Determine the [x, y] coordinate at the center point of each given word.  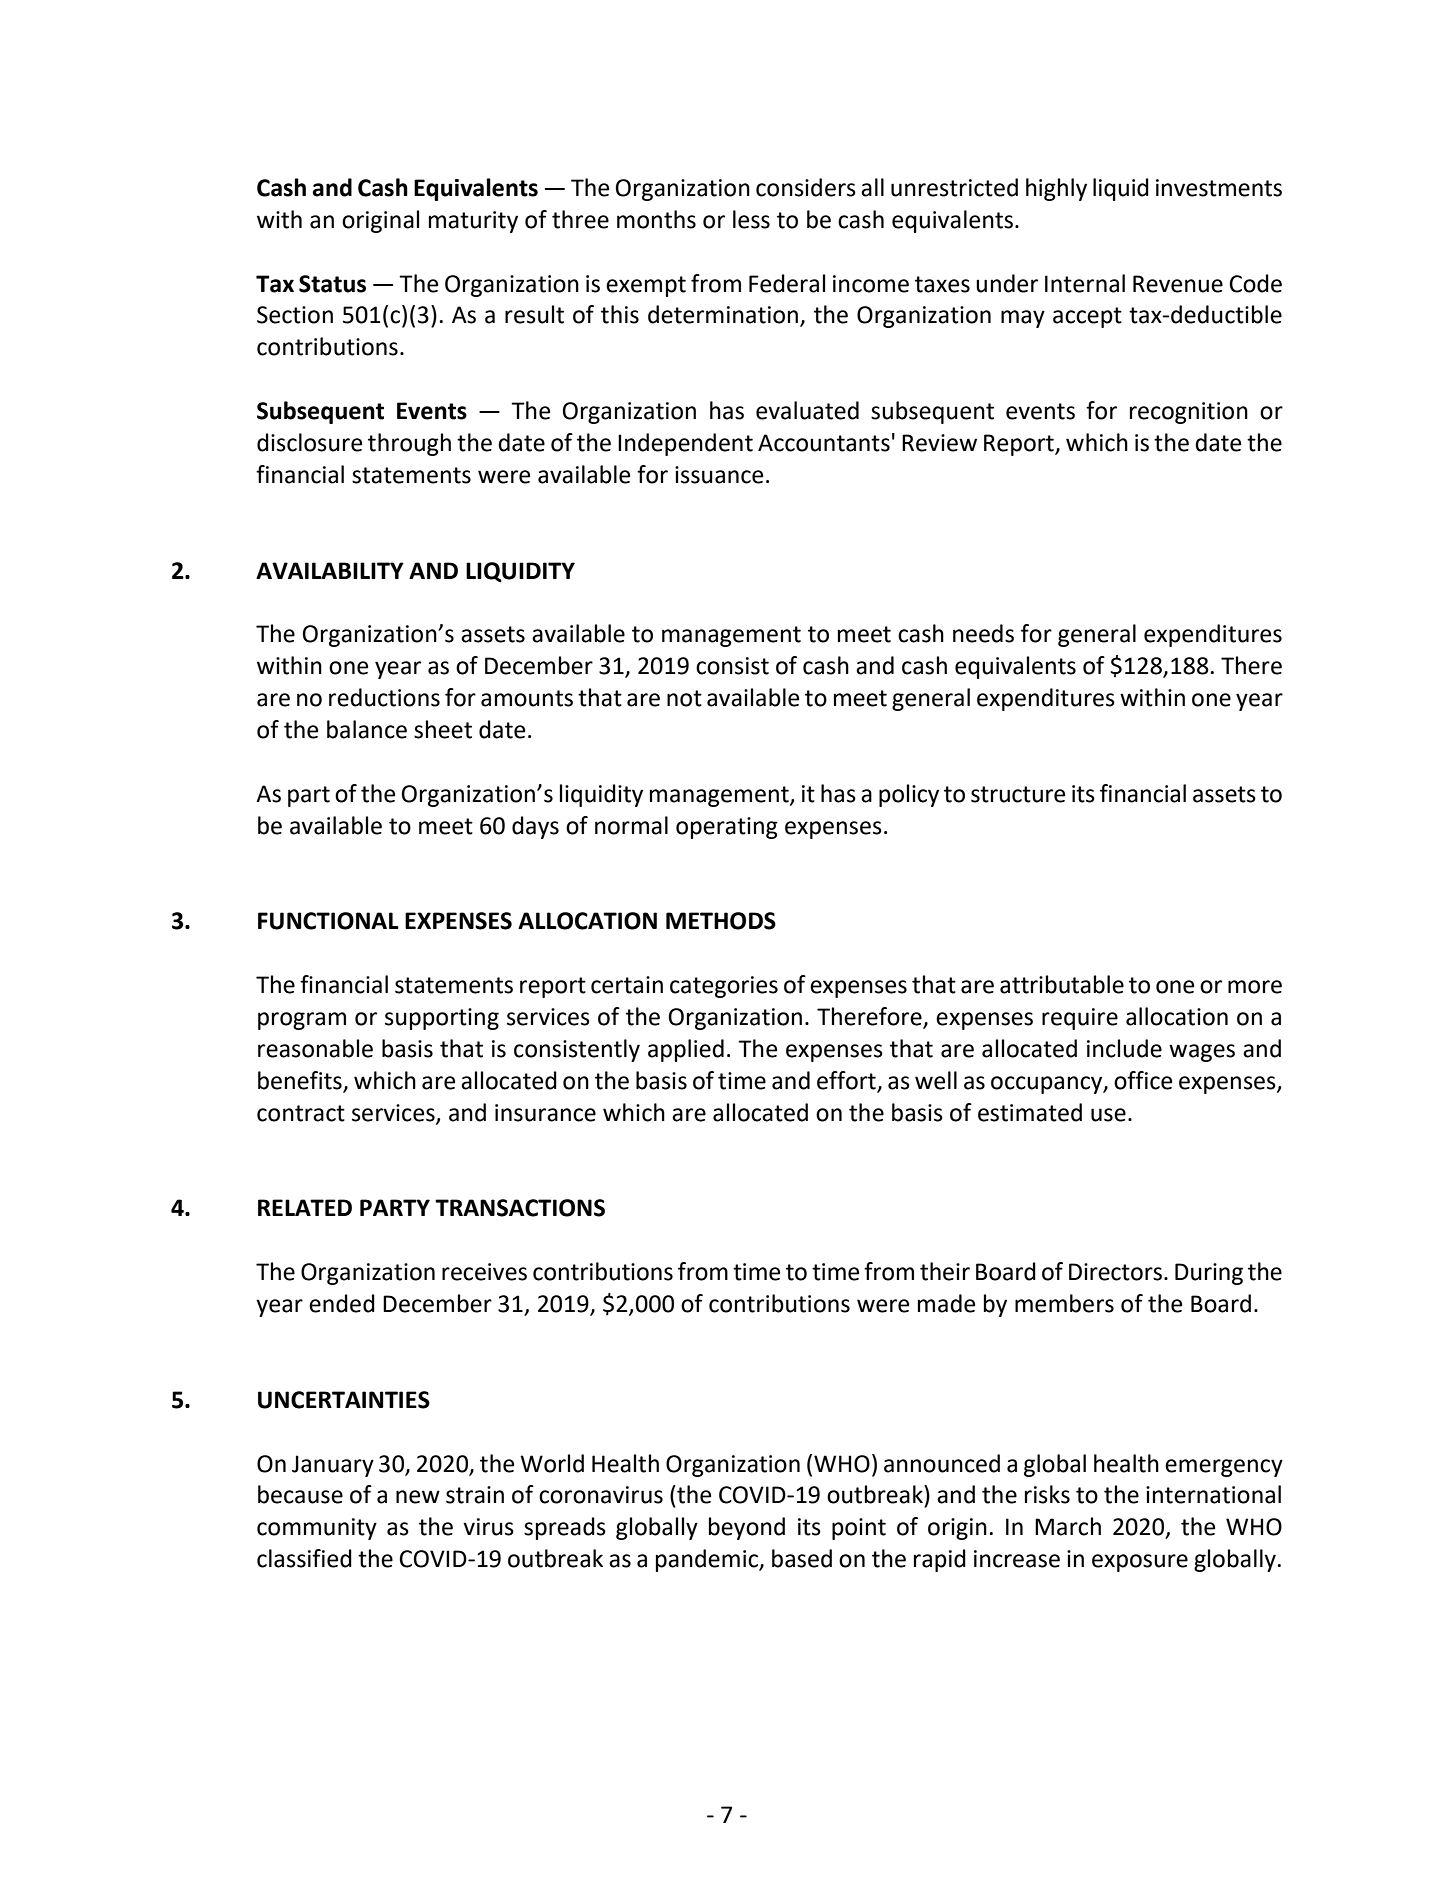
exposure [1140, 1563]
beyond [747, 1528]
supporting [442, 1019]
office [1143, 1080]
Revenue [1178, 284]
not [684, 698]
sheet [443, 729]
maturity [473, 222]
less [751, 219]
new [418, 1497]
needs [983, 633]
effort [847, 1081]
